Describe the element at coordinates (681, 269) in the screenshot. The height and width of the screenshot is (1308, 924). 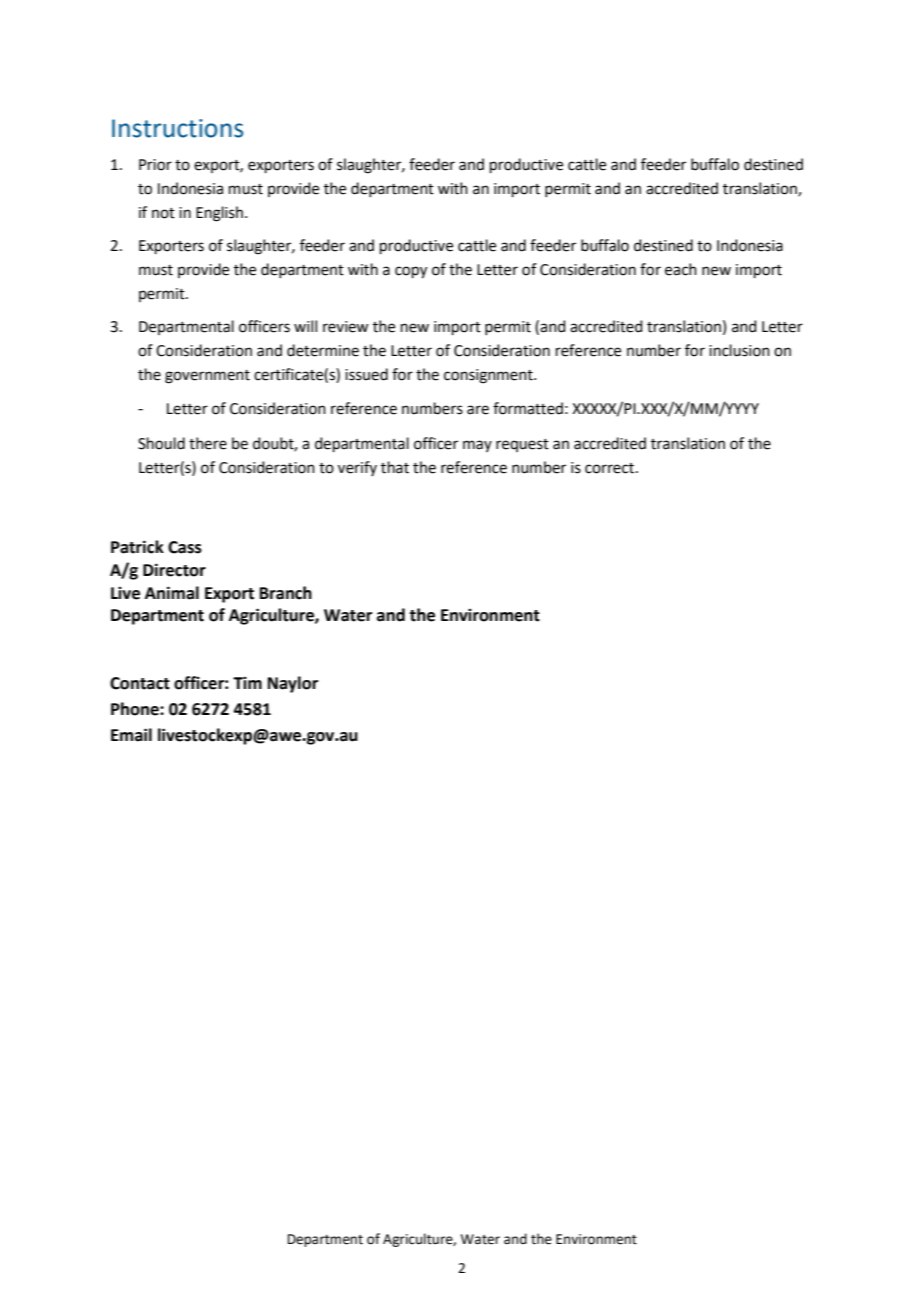
I see `each` at that location.
